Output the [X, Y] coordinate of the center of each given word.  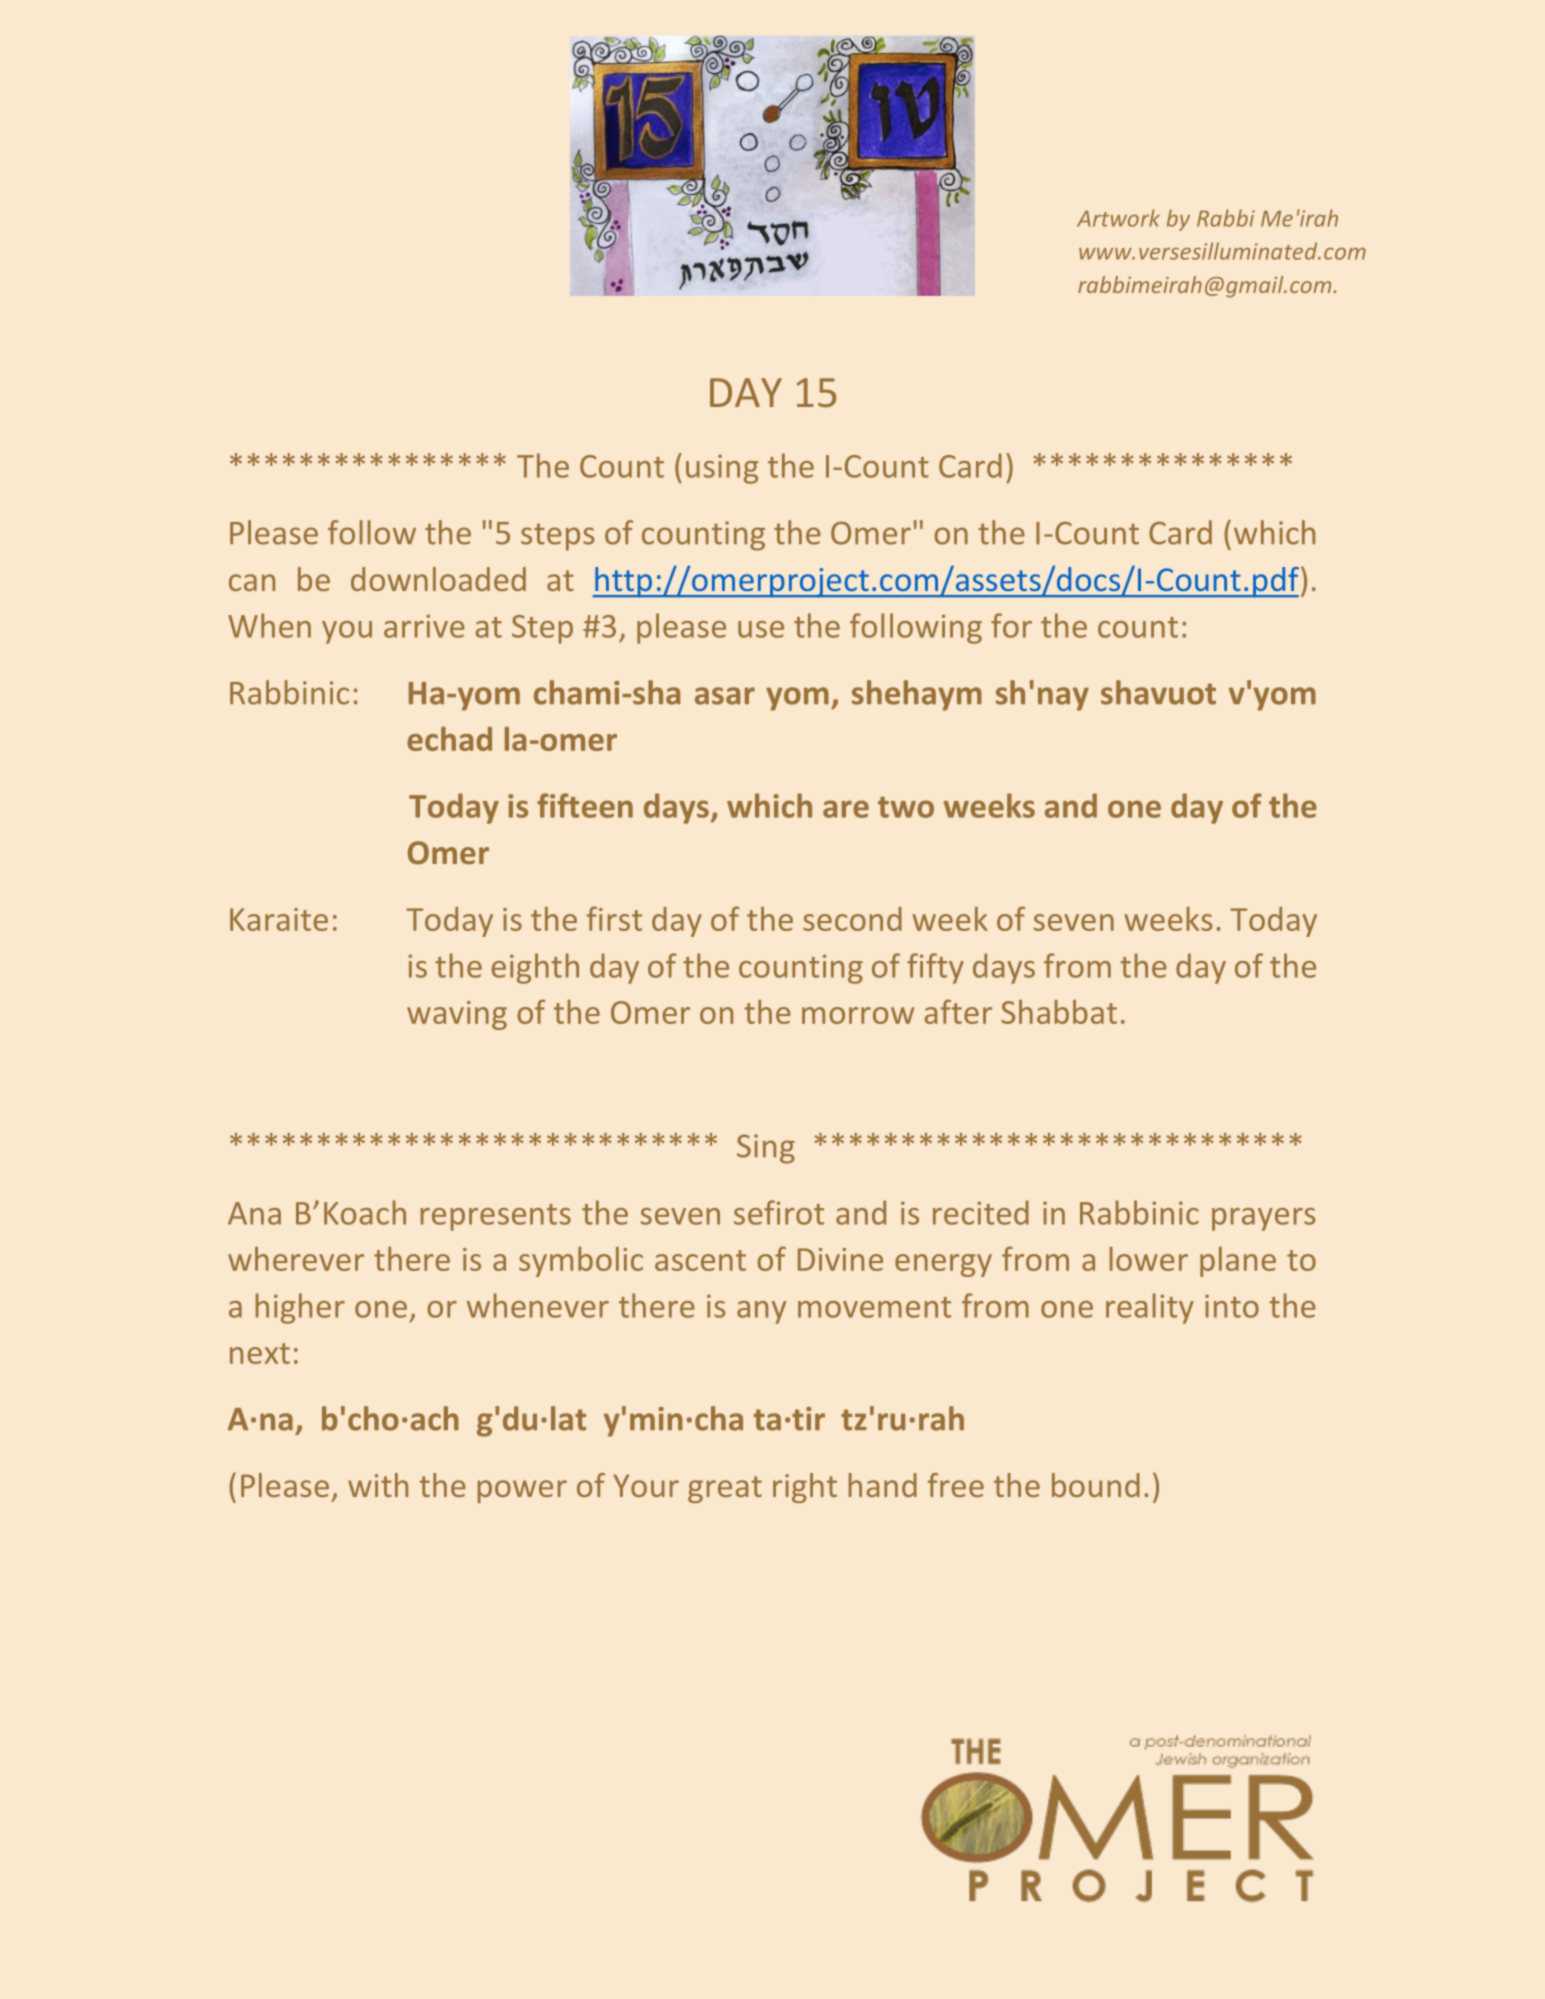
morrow [858, 1015]
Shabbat [1059, 1012]
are [846, 809]
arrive [424, 626]
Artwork [1118, 218]
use [761, 629]
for [1011, 625]
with [378, 1485]
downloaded [438, 579]
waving [457, 1015]
